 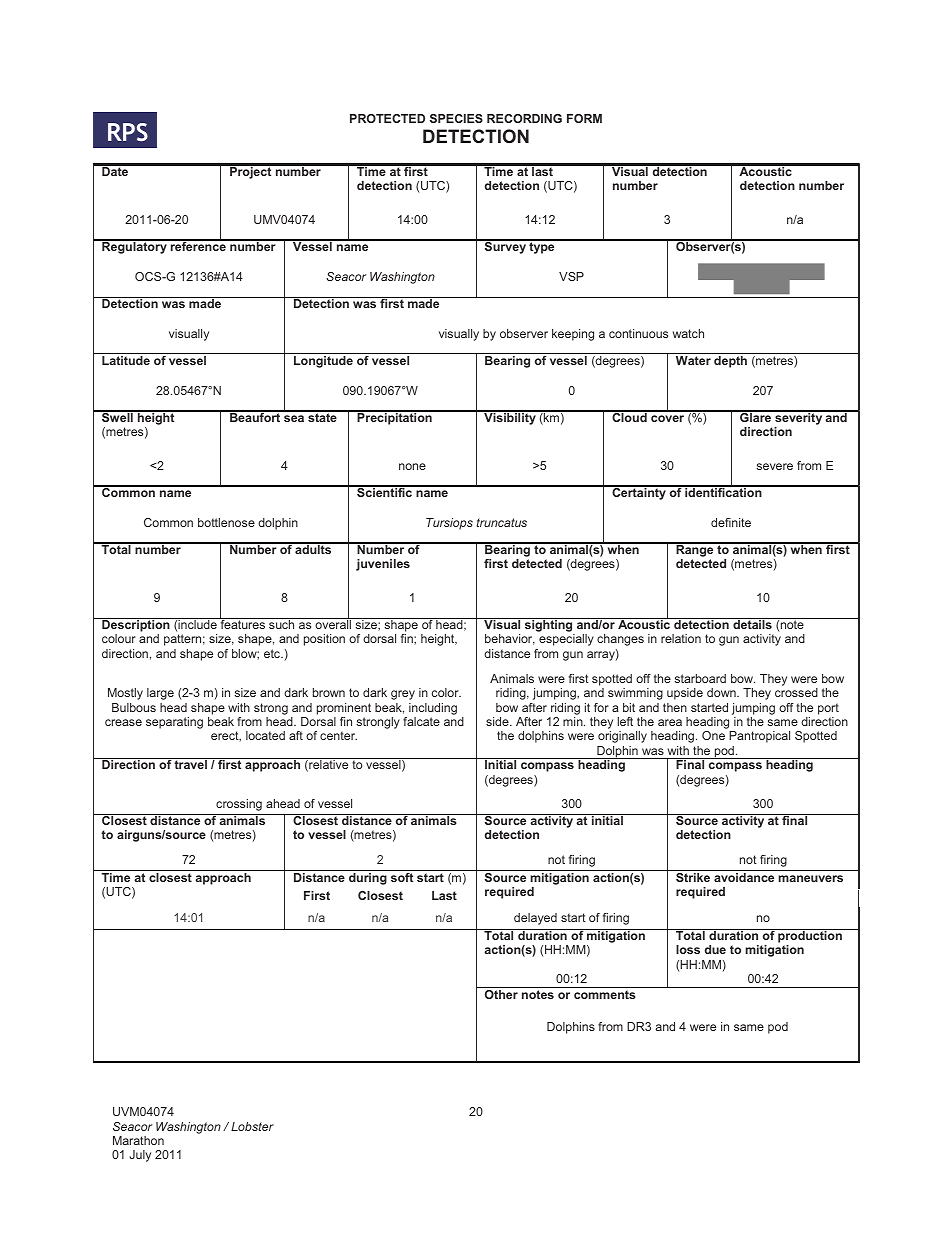 What do you see at coordinates (605, 994) in the document?
I see `comments` at bounding box center [605, 994].
